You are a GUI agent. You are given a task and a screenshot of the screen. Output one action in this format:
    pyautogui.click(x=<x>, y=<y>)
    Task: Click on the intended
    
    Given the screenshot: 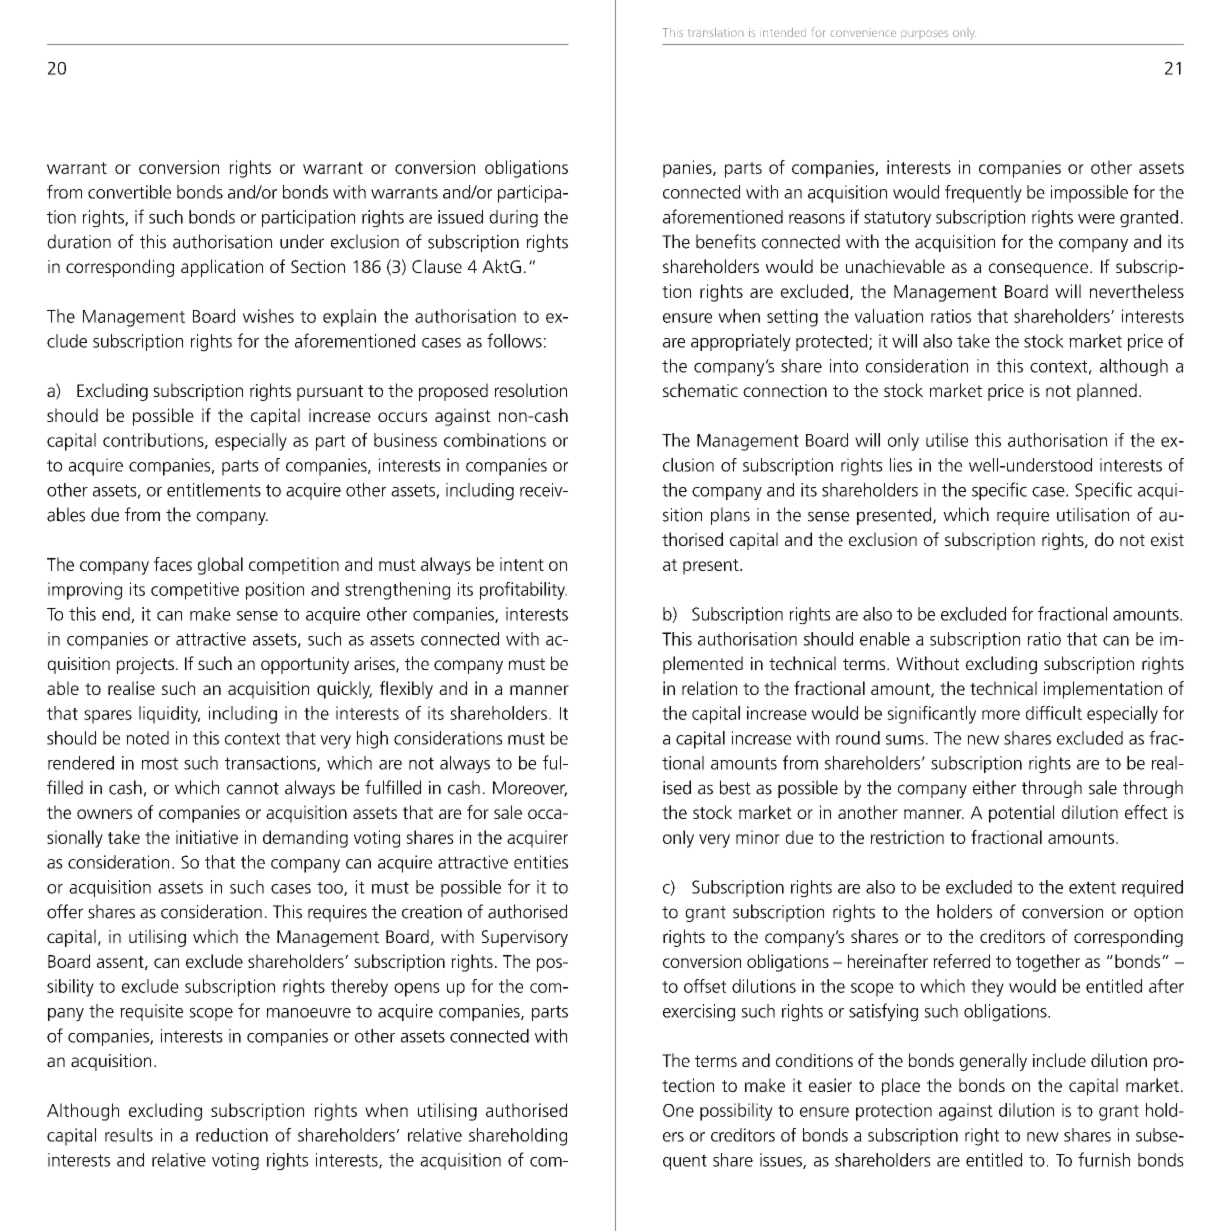 What is the action you would take?
    pyautogui.click(x=783, y=32)
